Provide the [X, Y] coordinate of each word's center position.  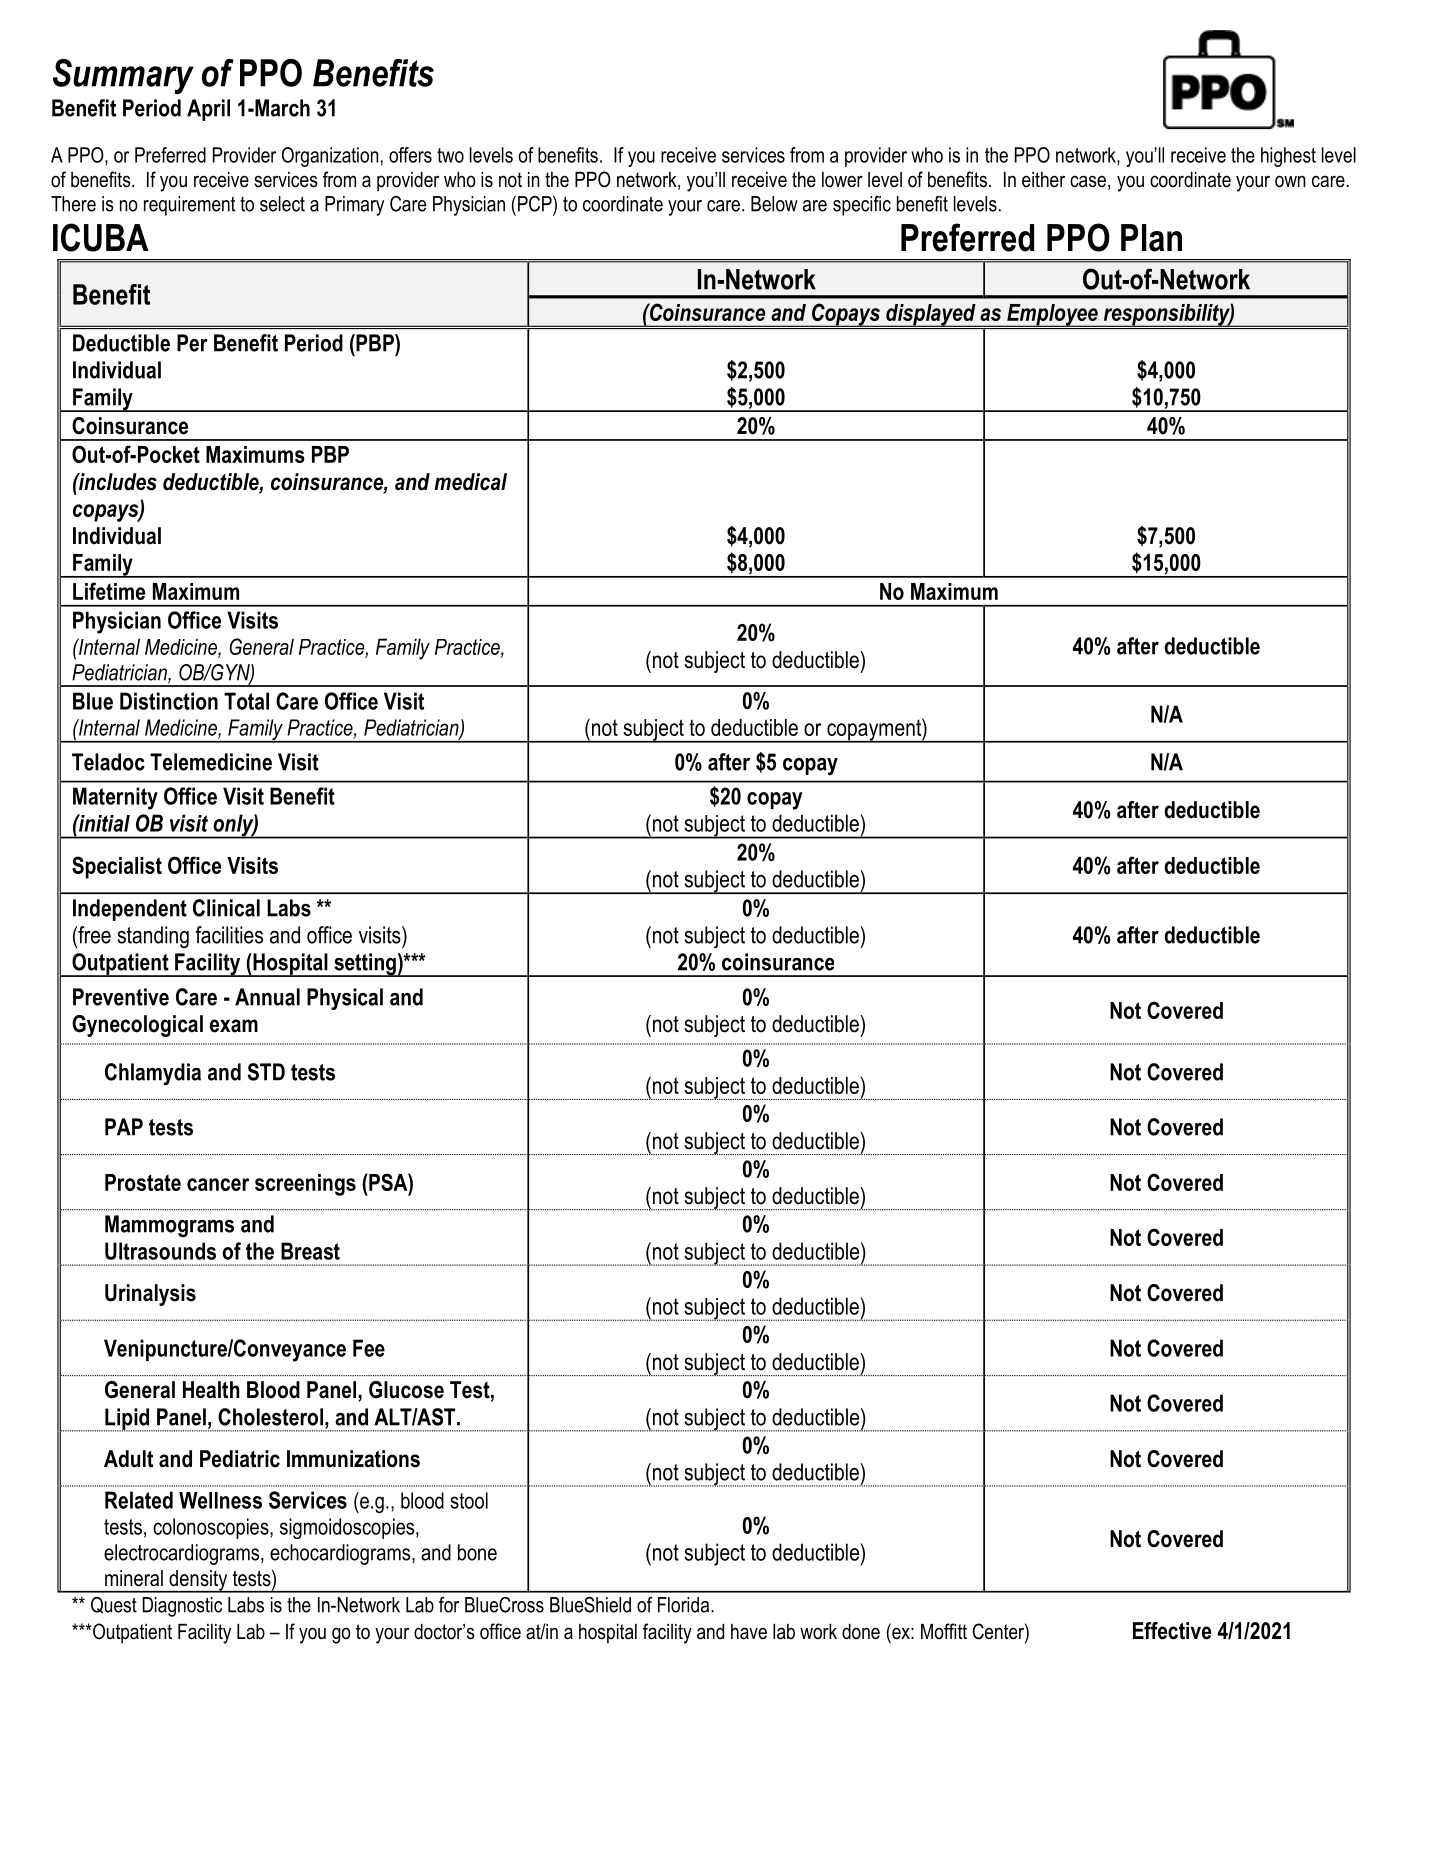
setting [365, 965]
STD [266, 1072]
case [1088, 181]
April [208, 110]
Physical [345, 999]
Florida [685, 1605]
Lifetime [109, 591]
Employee [1052, 315]
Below [774, 204]
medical [470, 482]
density [198, 1581]
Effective [1172, 1631]
